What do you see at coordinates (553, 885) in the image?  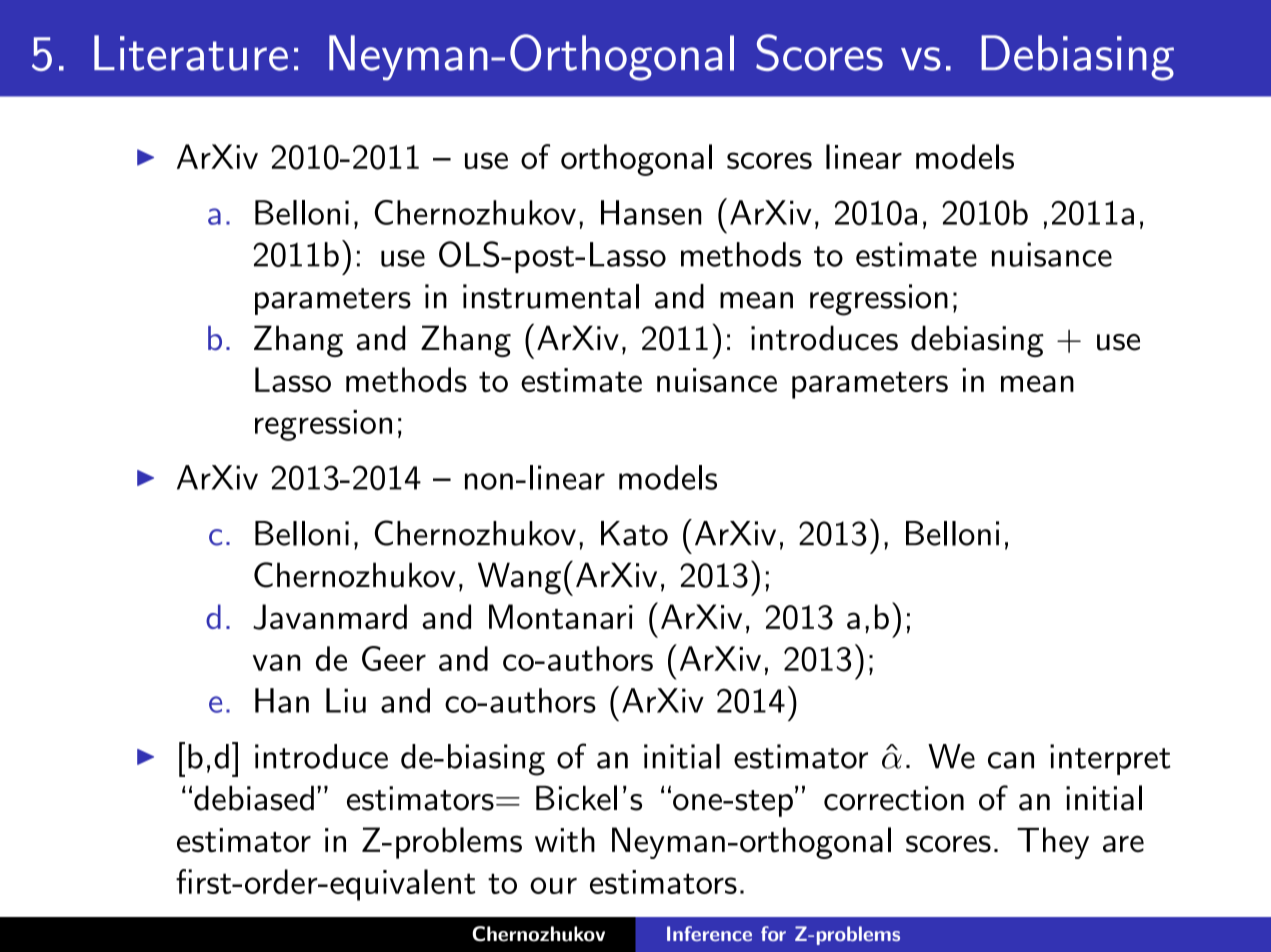 I see `our` at bounding box center [553, 885].
